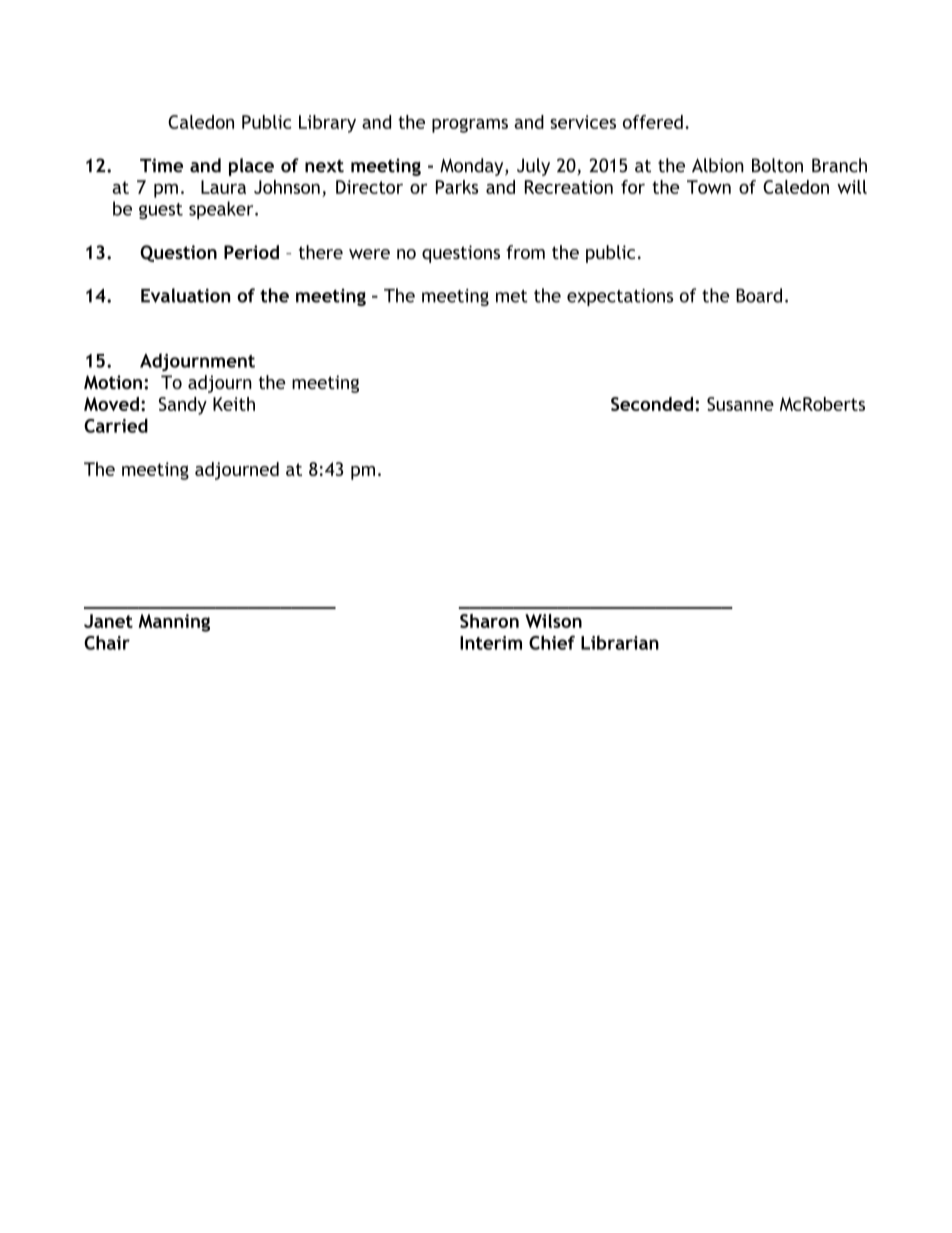 The height and width of the document is (1233, 952). Describe the element at coordinates (183, 406) in the document. I see `Sandy` at that location.
